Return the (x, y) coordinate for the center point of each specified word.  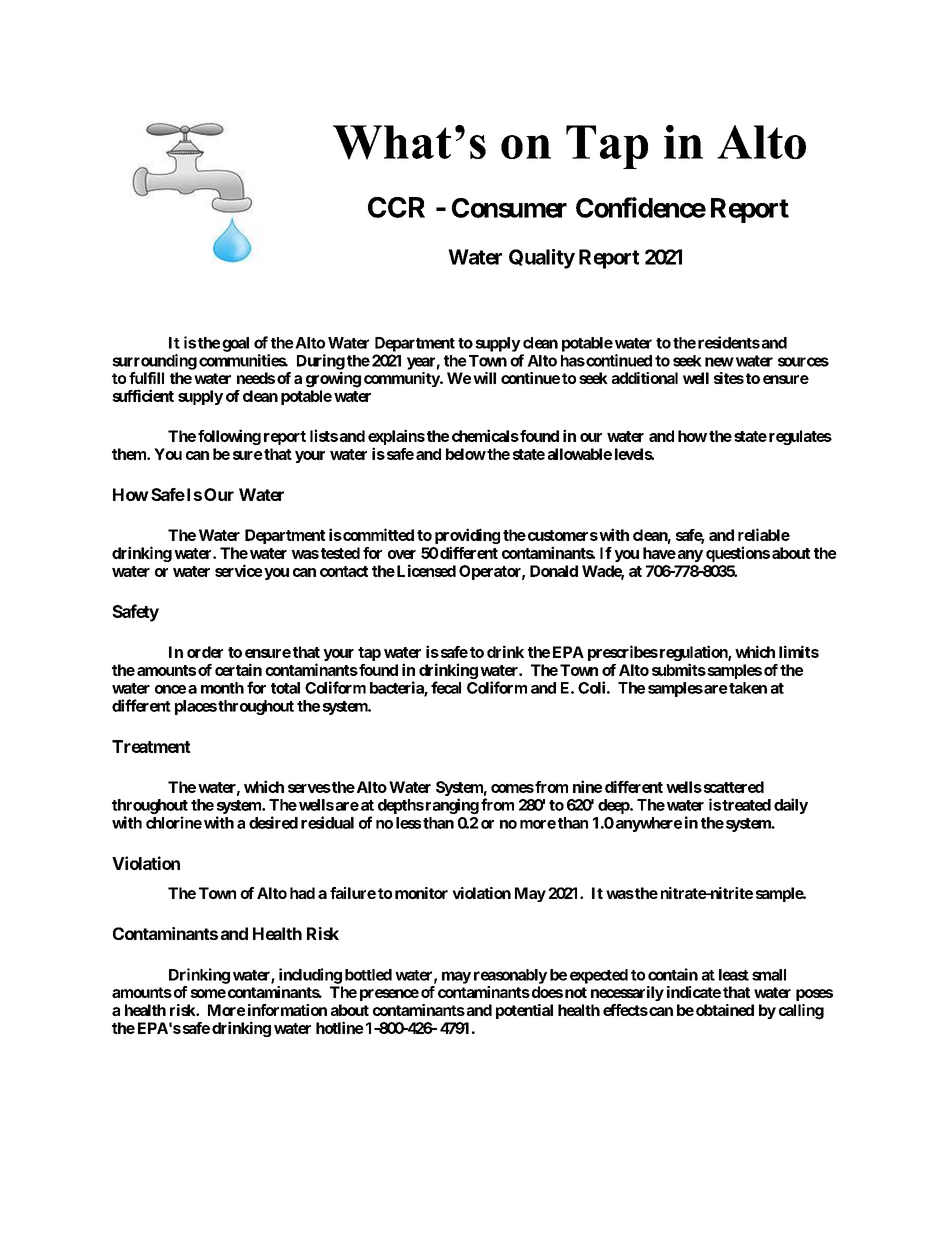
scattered (732, 787)
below (466, 454)
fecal (446, 687)
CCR (396, 207)
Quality (542, 259)
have (659, 553)
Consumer (509, 208)
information (287, 1010)
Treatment (151, 746)
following (229, 437)
